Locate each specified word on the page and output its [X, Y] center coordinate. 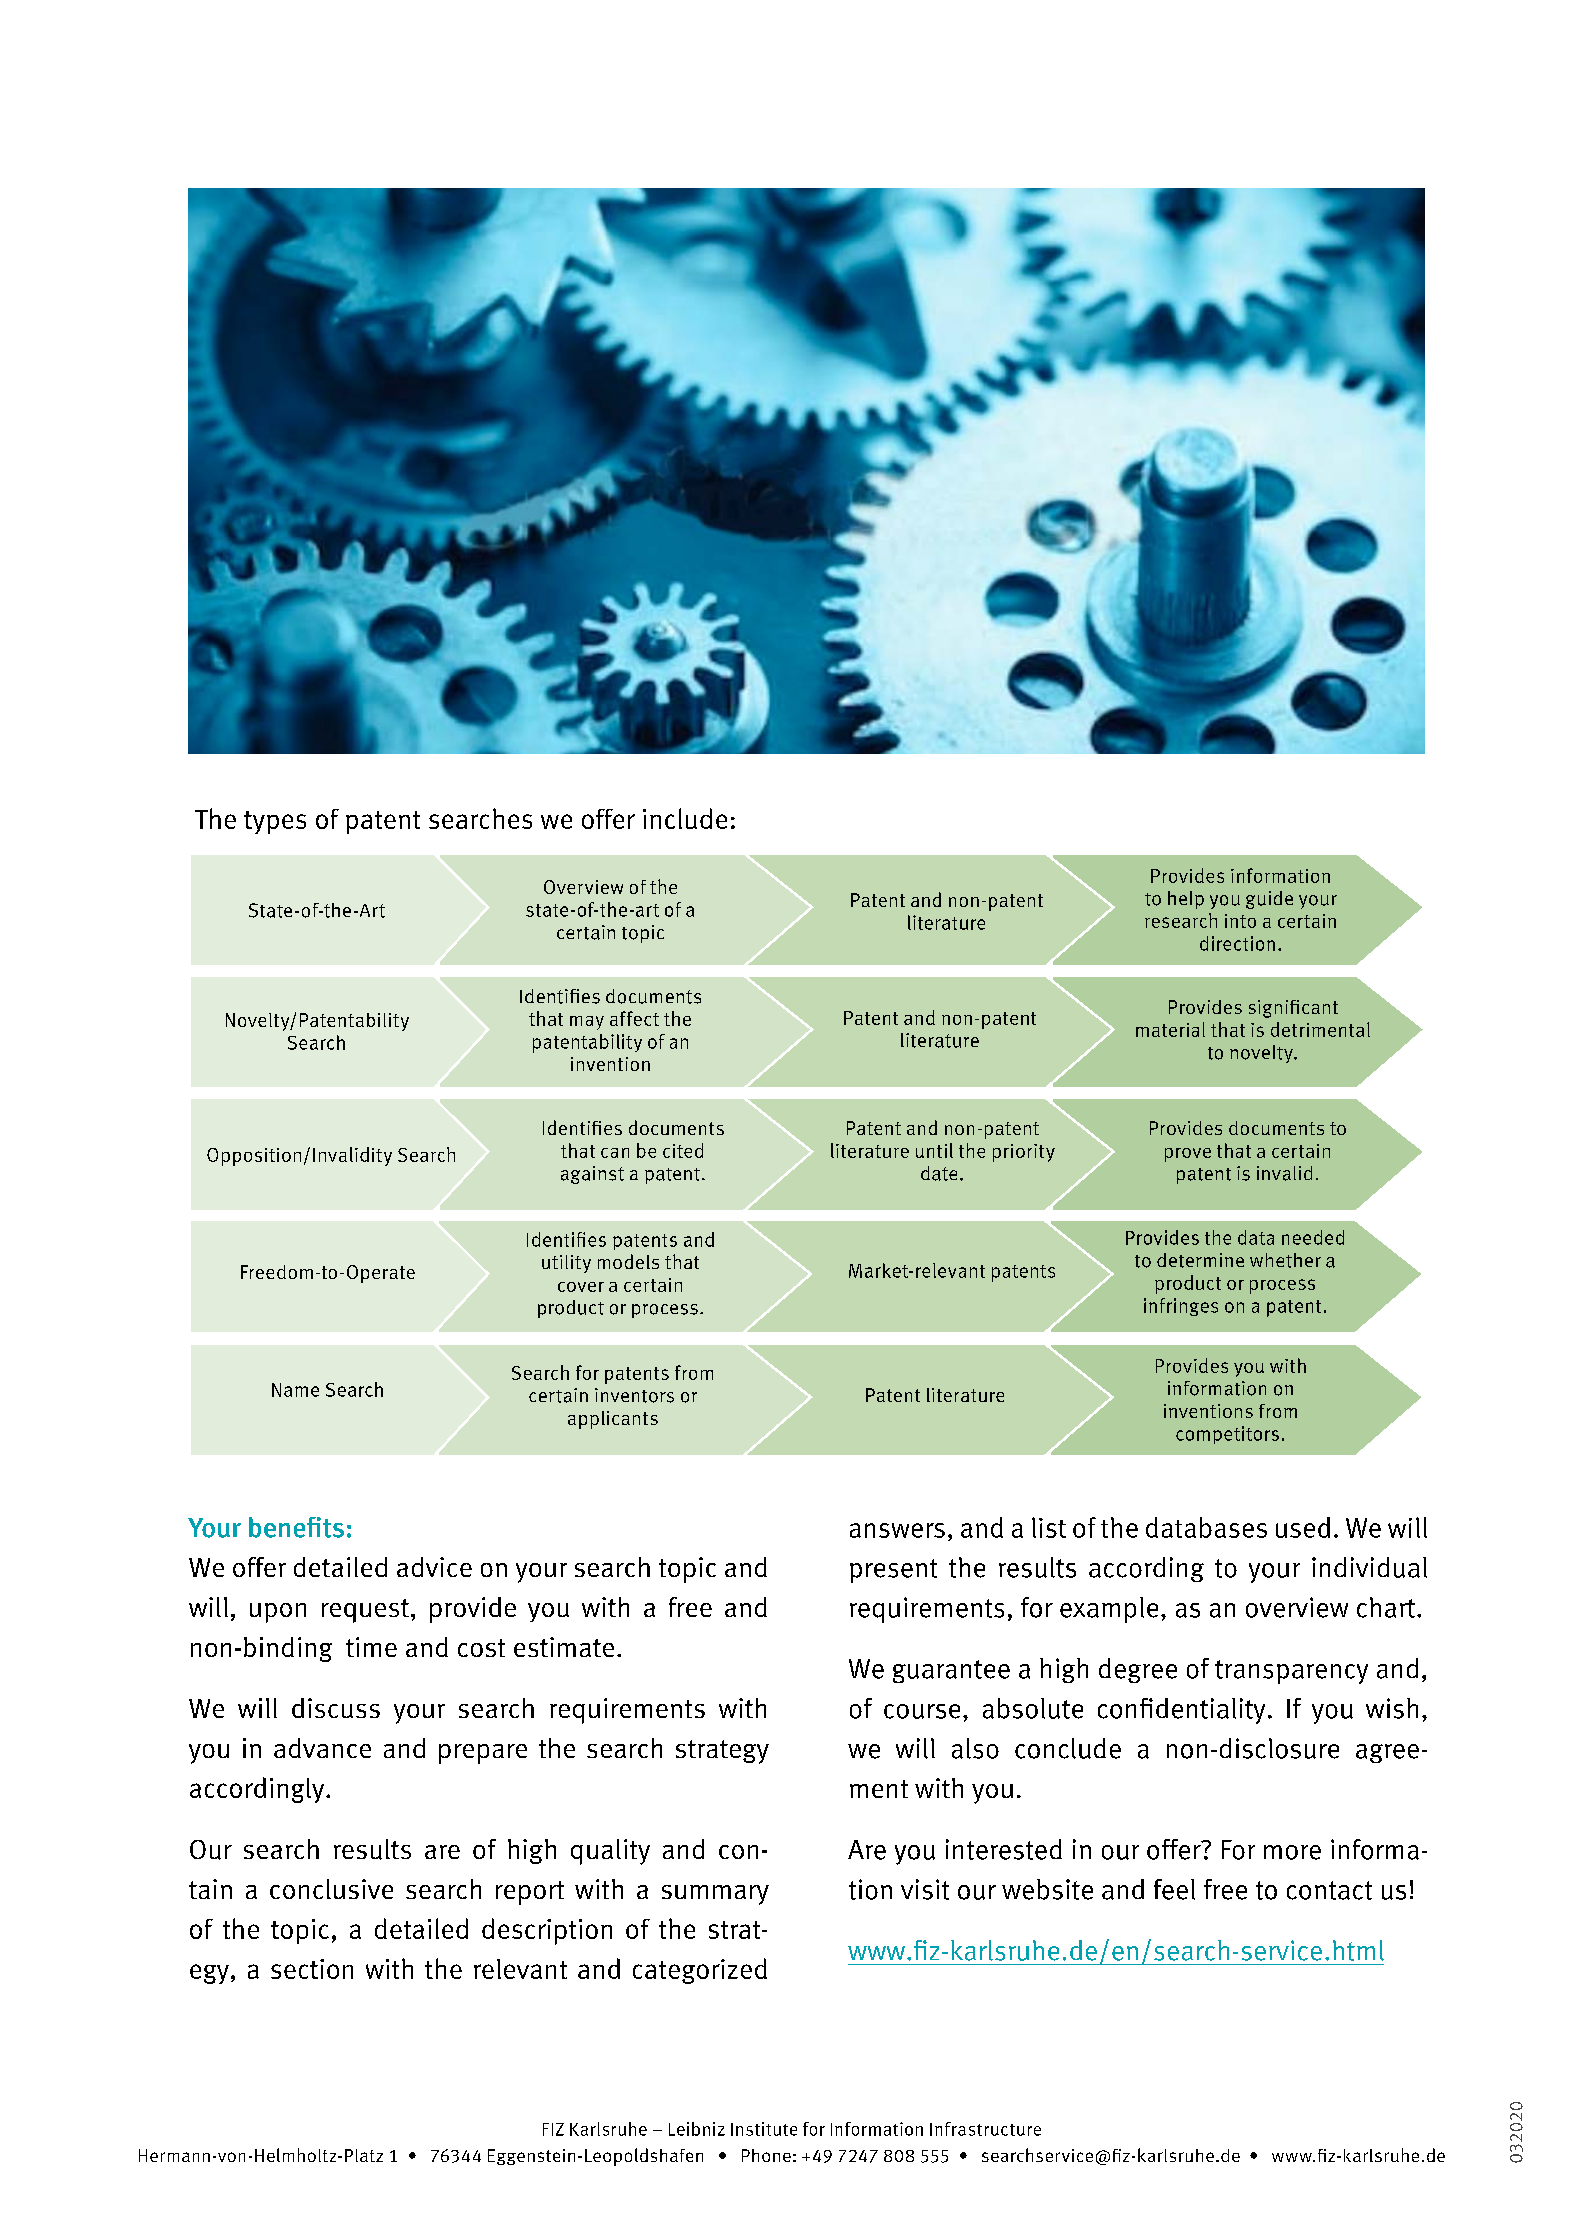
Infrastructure [985, 2129]
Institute [764, 2129]
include [685, 818]
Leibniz [697, 2129]
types [275, 822]
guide [1269, 900]
